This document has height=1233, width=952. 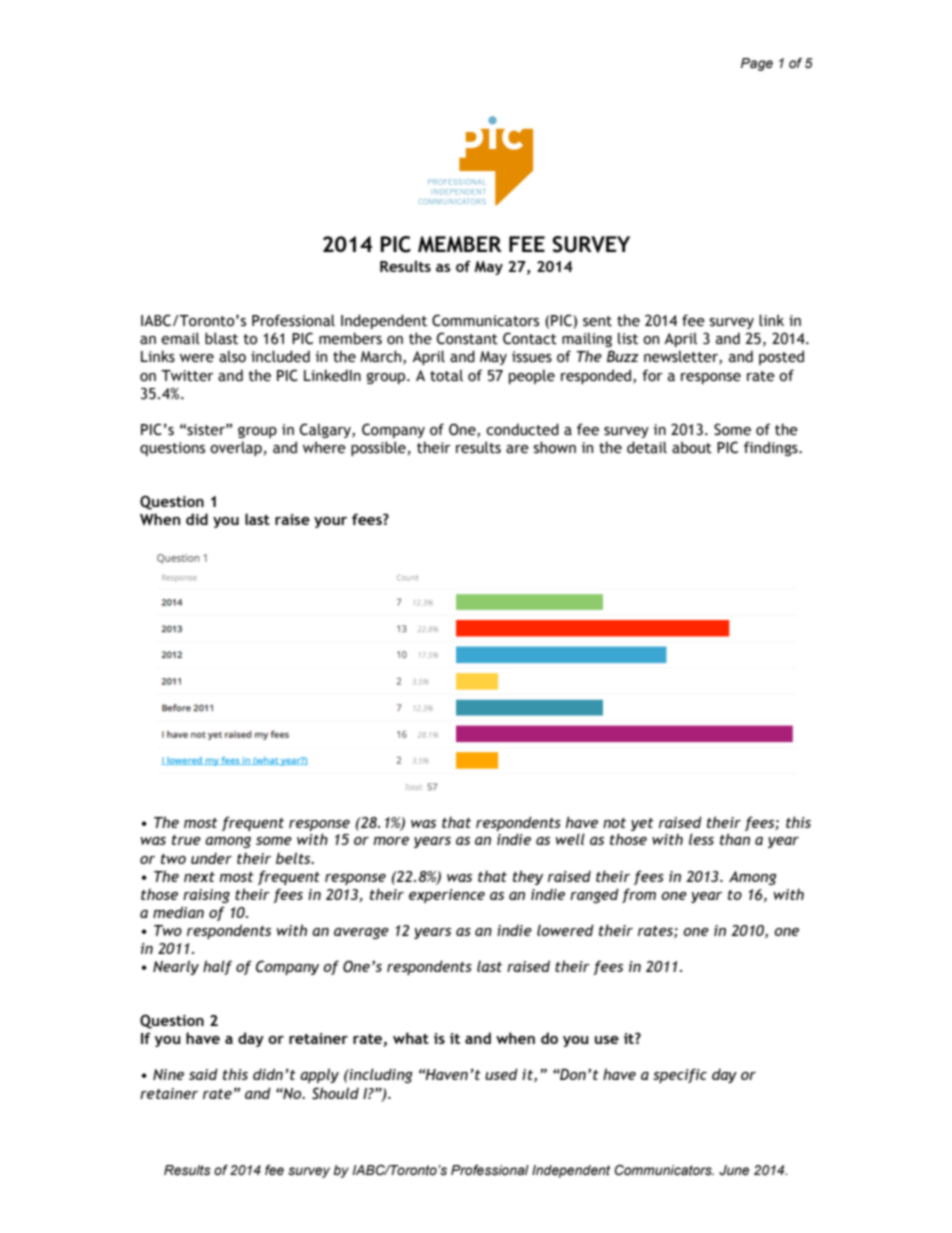 What do you see at coordinates (501, 1074) in the document?
I see `used` at bounding box center [501, 1074].
